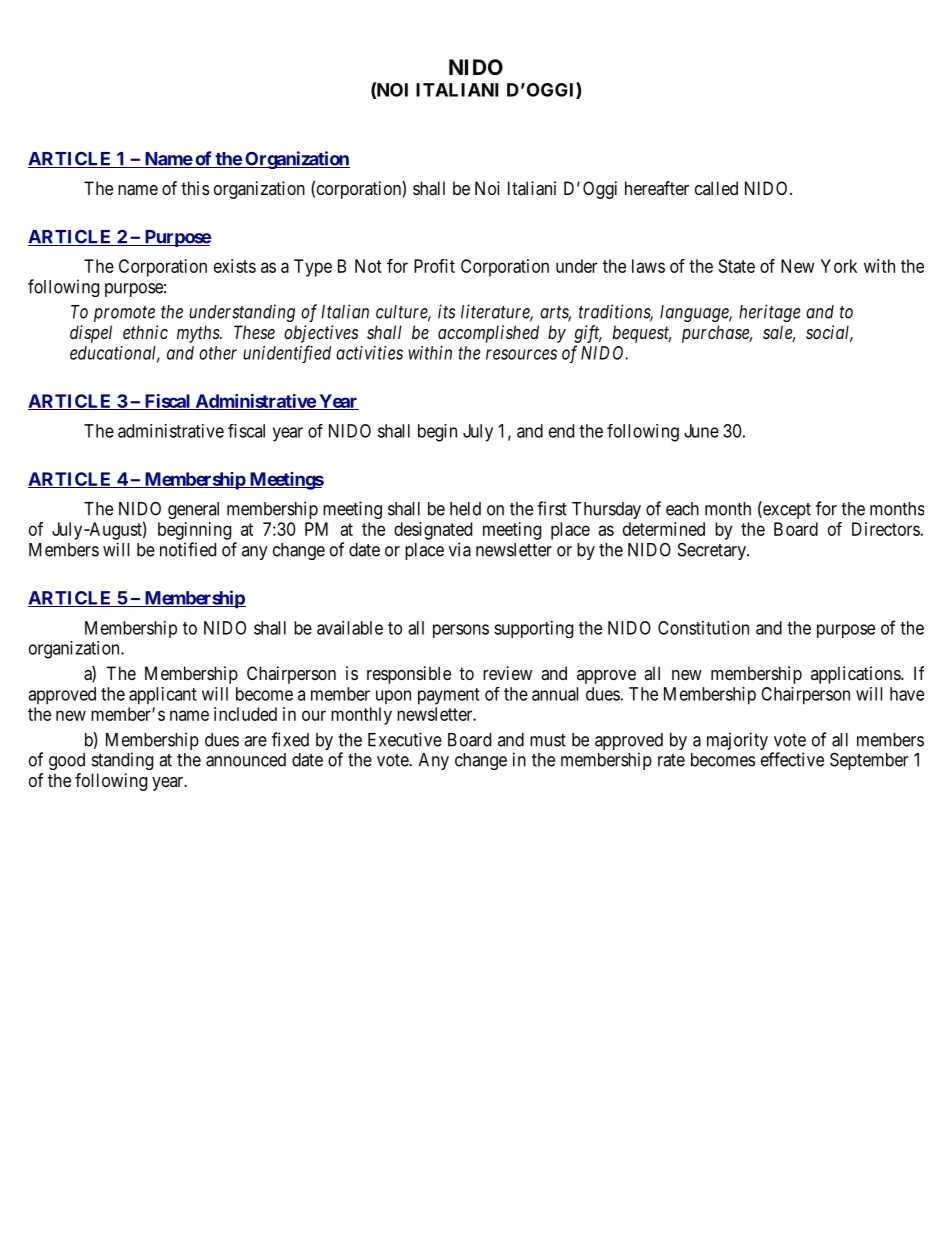 The width and height of the image is (952, 1233). What do you see at coordinates (124, 314) in the image?
I see `promote` at bounding box center [124, 314].
